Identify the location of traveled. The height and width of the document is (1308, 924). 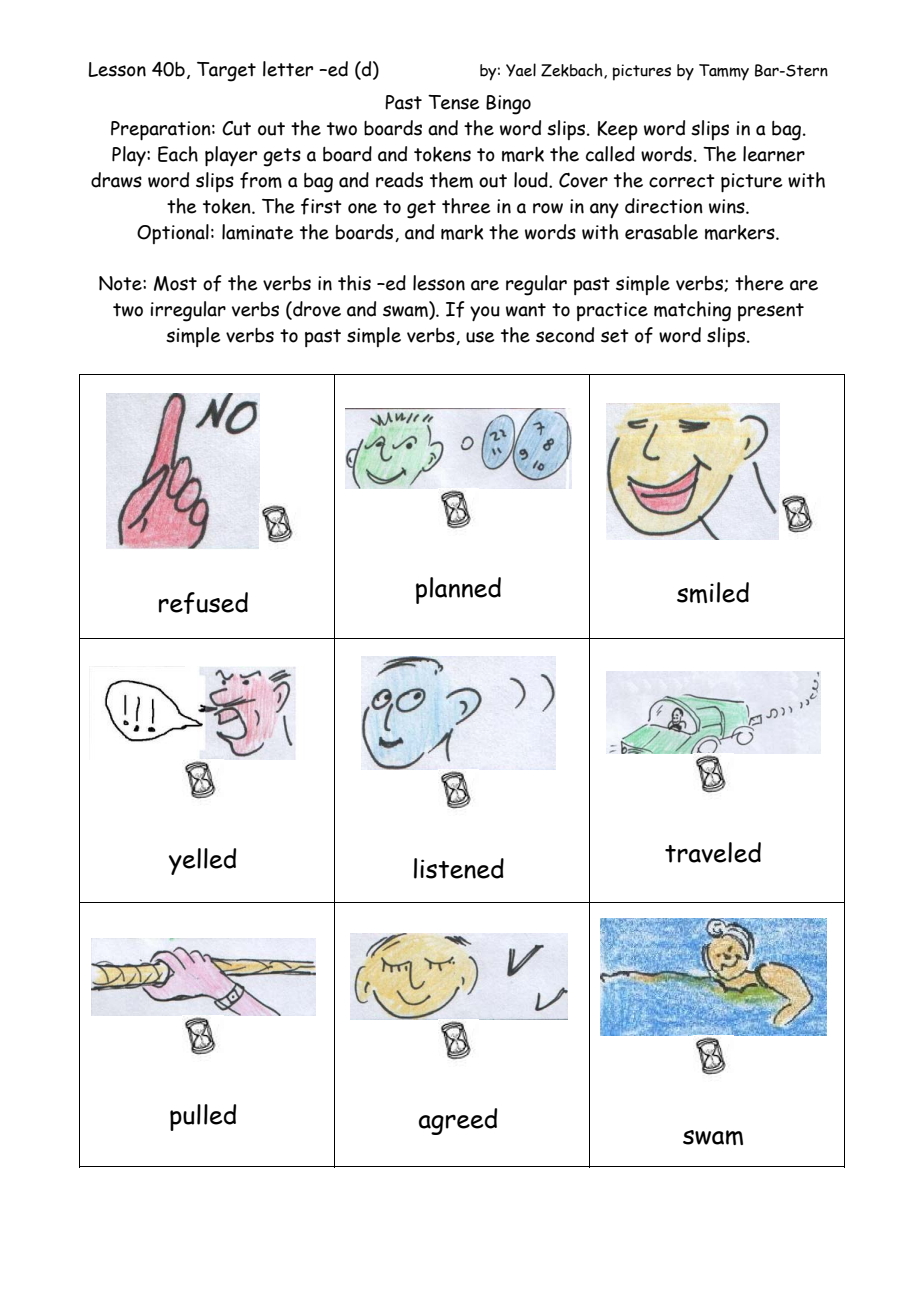
(713, 852).
